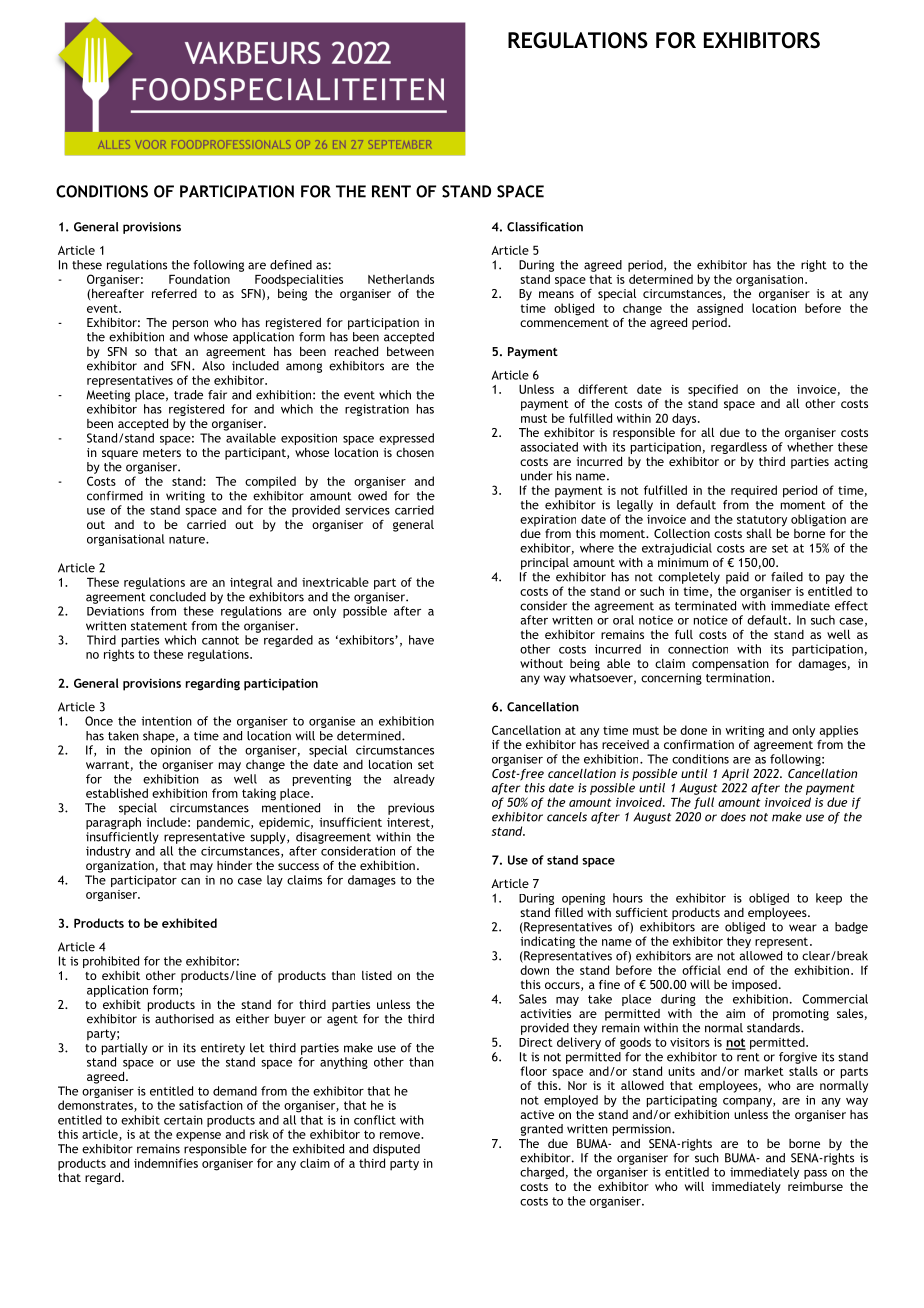  Describe the element at coordinates (720, 309) in the screenshot. I see `assigned` at that location.
